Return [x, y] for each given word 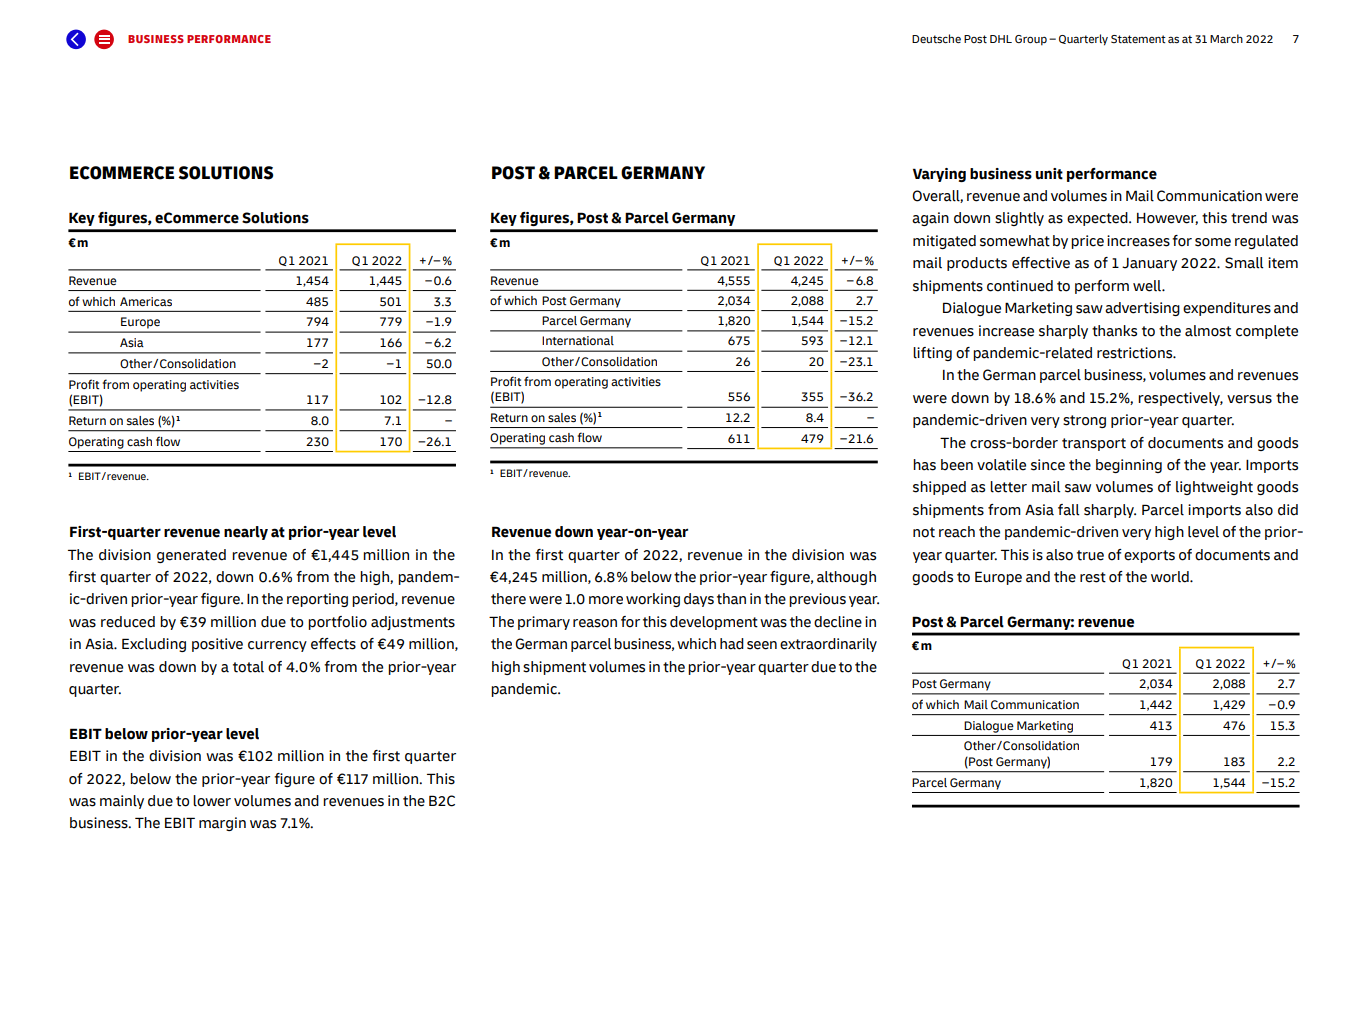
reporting [317, 600]
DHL [1001, 39]
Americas [146, 302]
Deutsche [936, 38]
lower [212, 801]
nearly [246, 533]
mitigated [944, 242]
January [1149, 264]
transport [1094, 444]
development [714, 623]
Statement [1138, 39]
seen [762, 645]
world [1171, 577]
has [924, 465]
